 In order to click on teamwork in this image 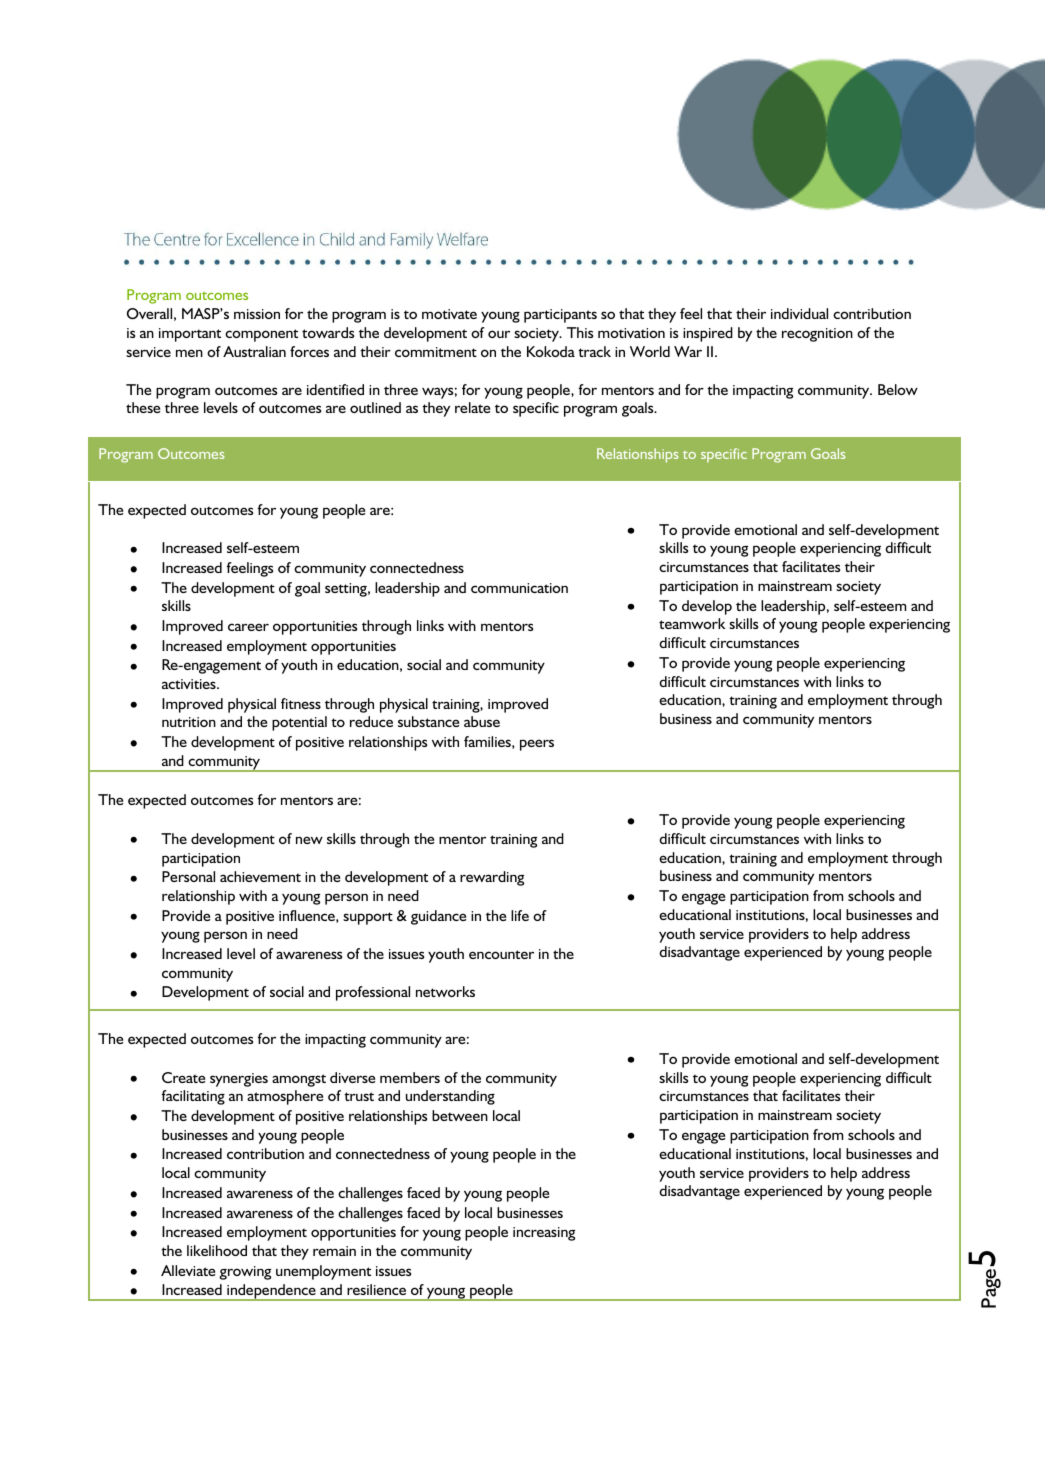, I will do `click(692, 623)`.
